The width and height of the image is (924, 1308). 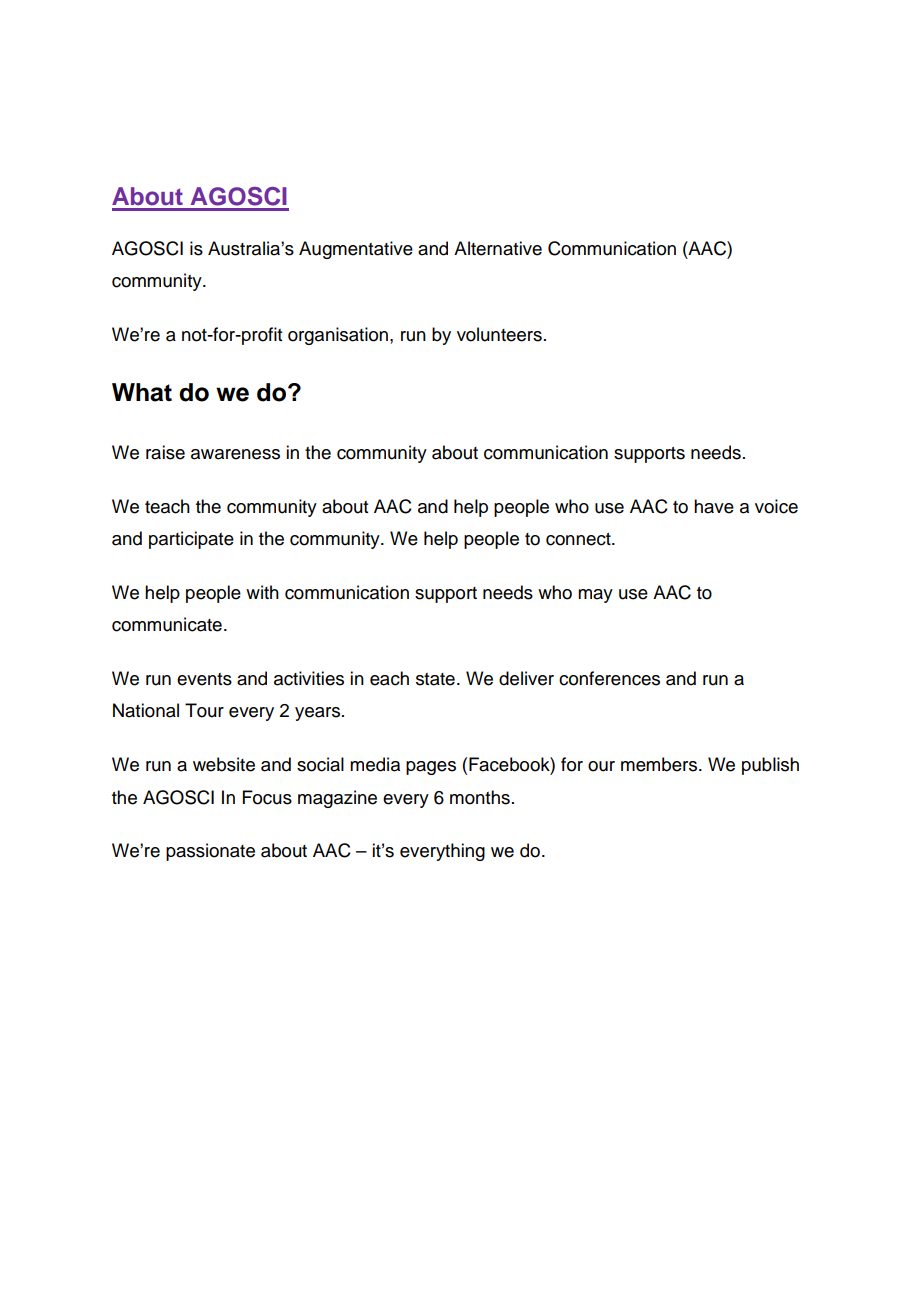 I want to click on volunteers, so click(x=499, y=334).
